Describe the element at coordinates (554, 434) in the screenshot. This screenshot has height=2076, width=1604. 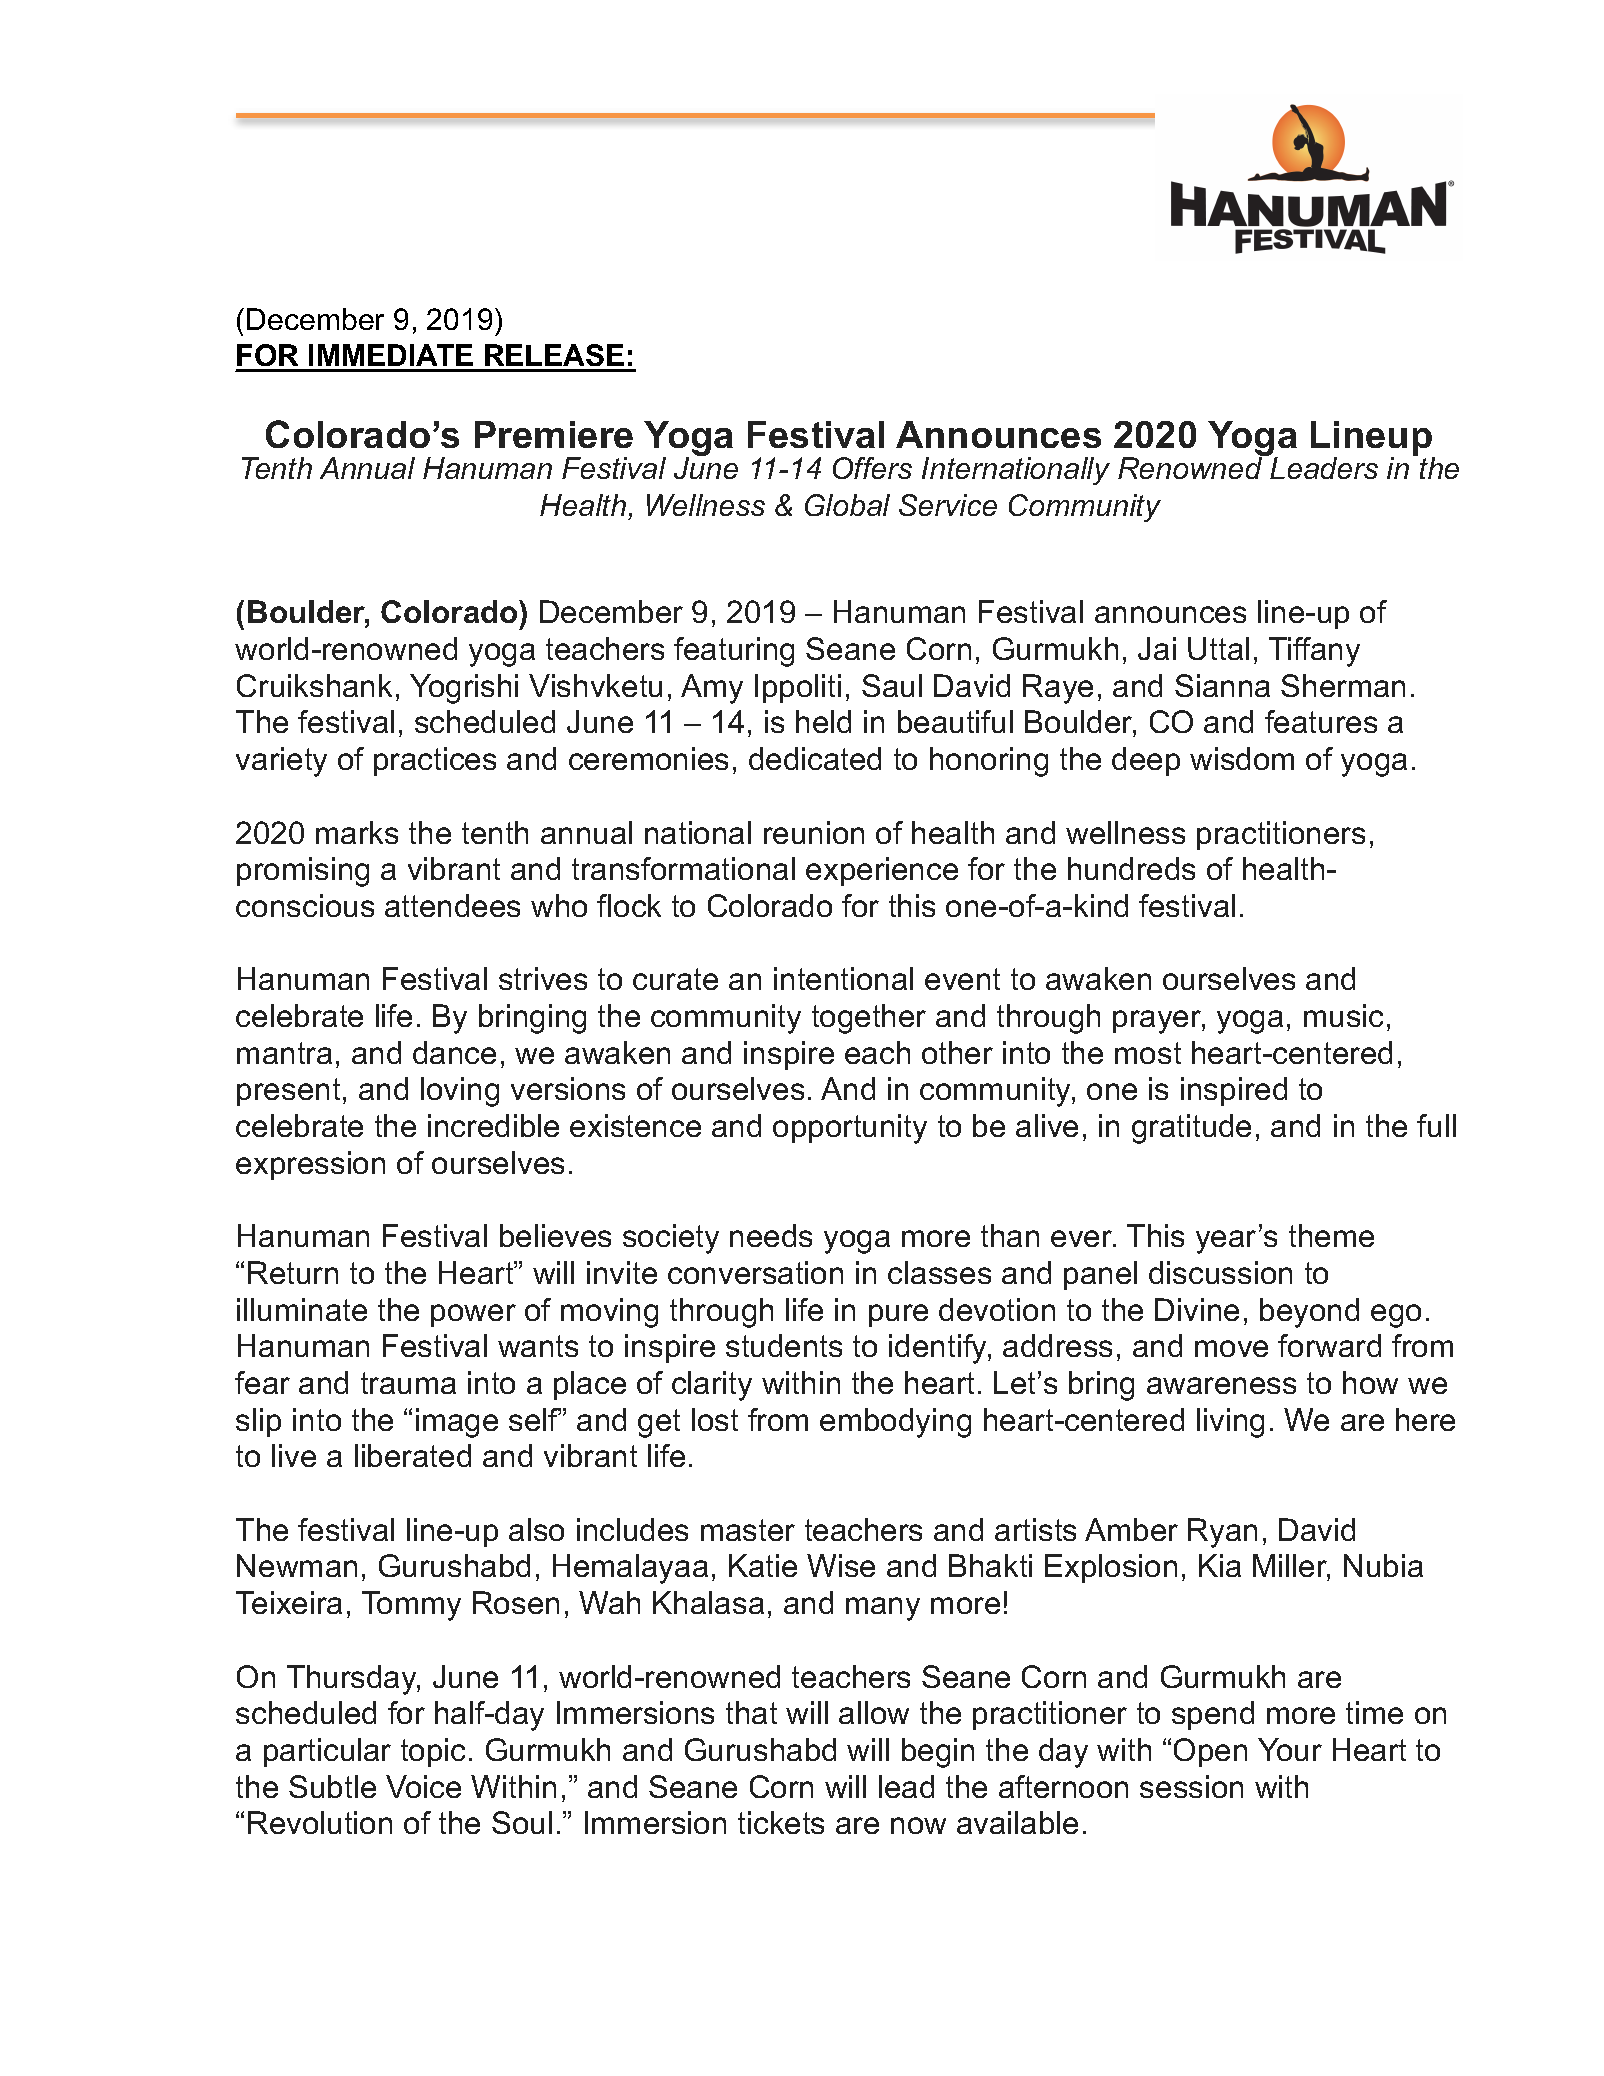
I see `Premiere` at that location.
